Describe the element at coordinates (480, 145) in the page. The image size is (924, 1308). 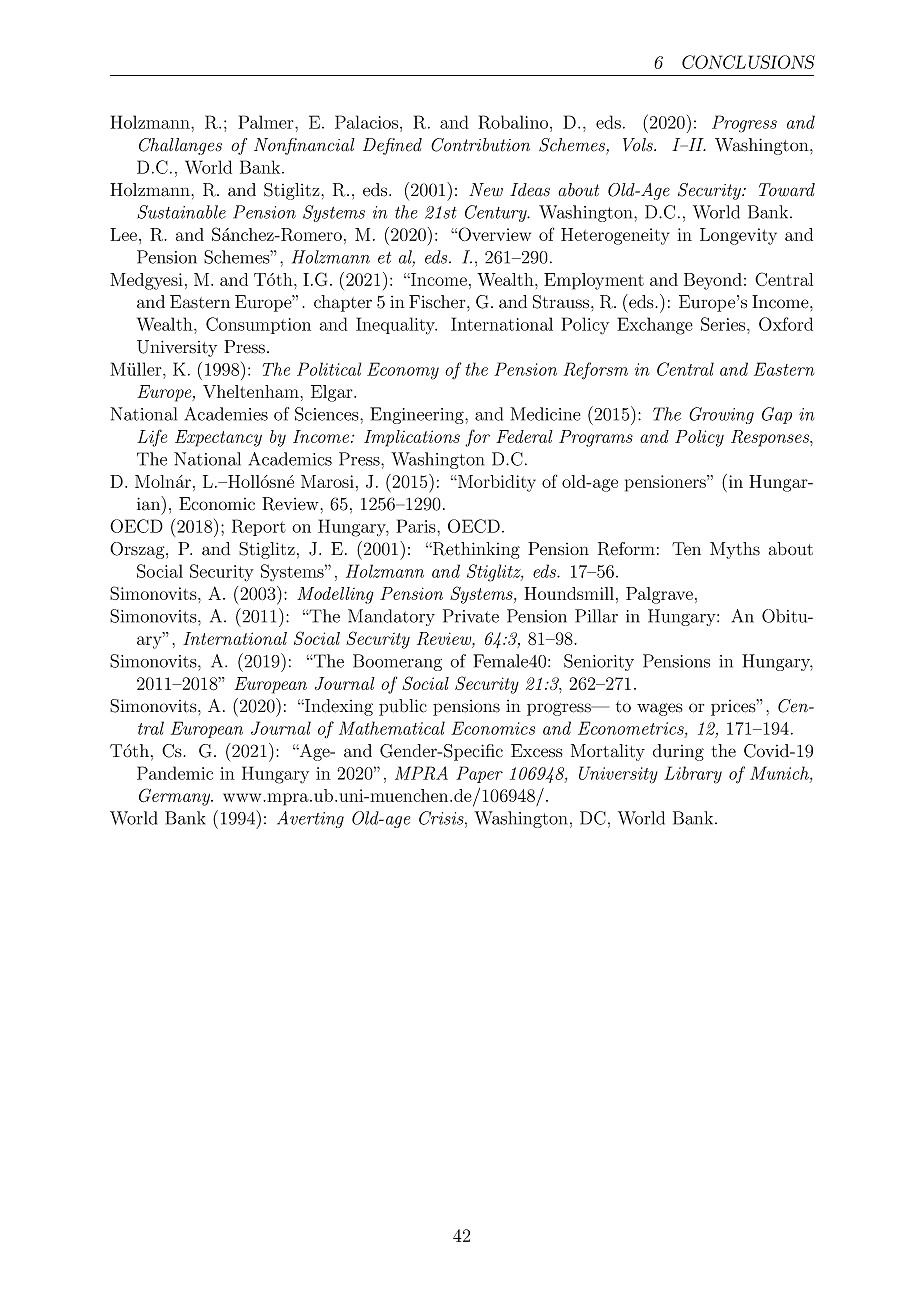
I see `Contribution` at that location.
